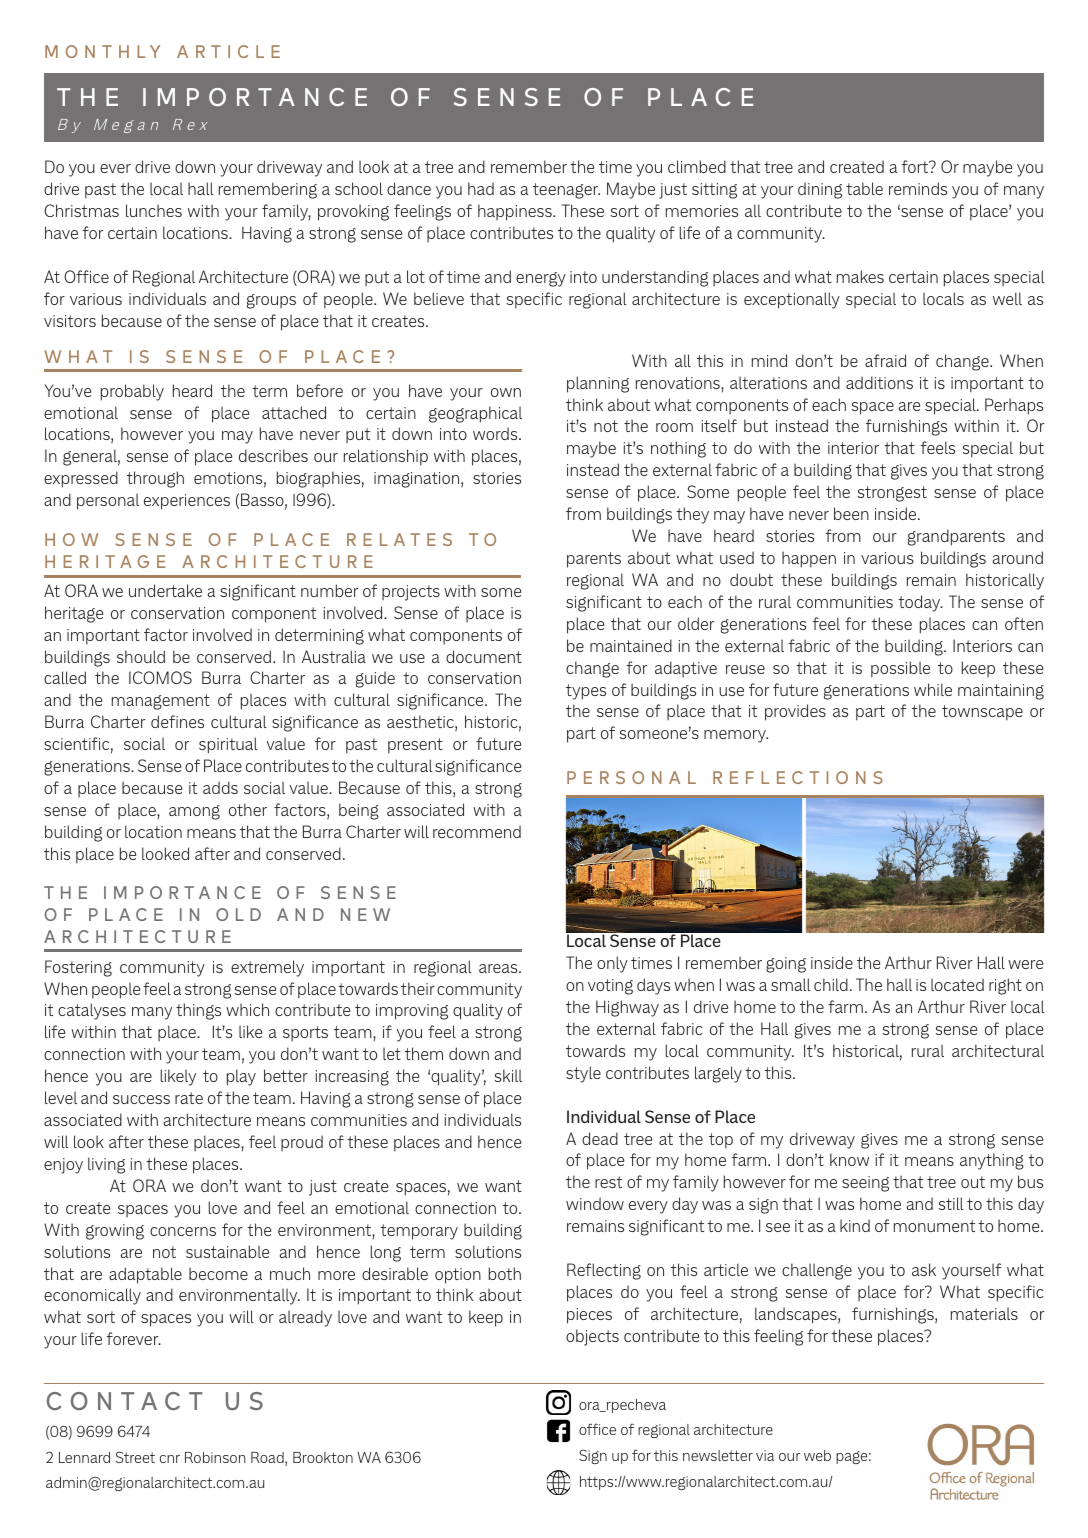  What do you see at coordinates (920, 603) in the document?
I see `today` at bounding box center [920, 603].
